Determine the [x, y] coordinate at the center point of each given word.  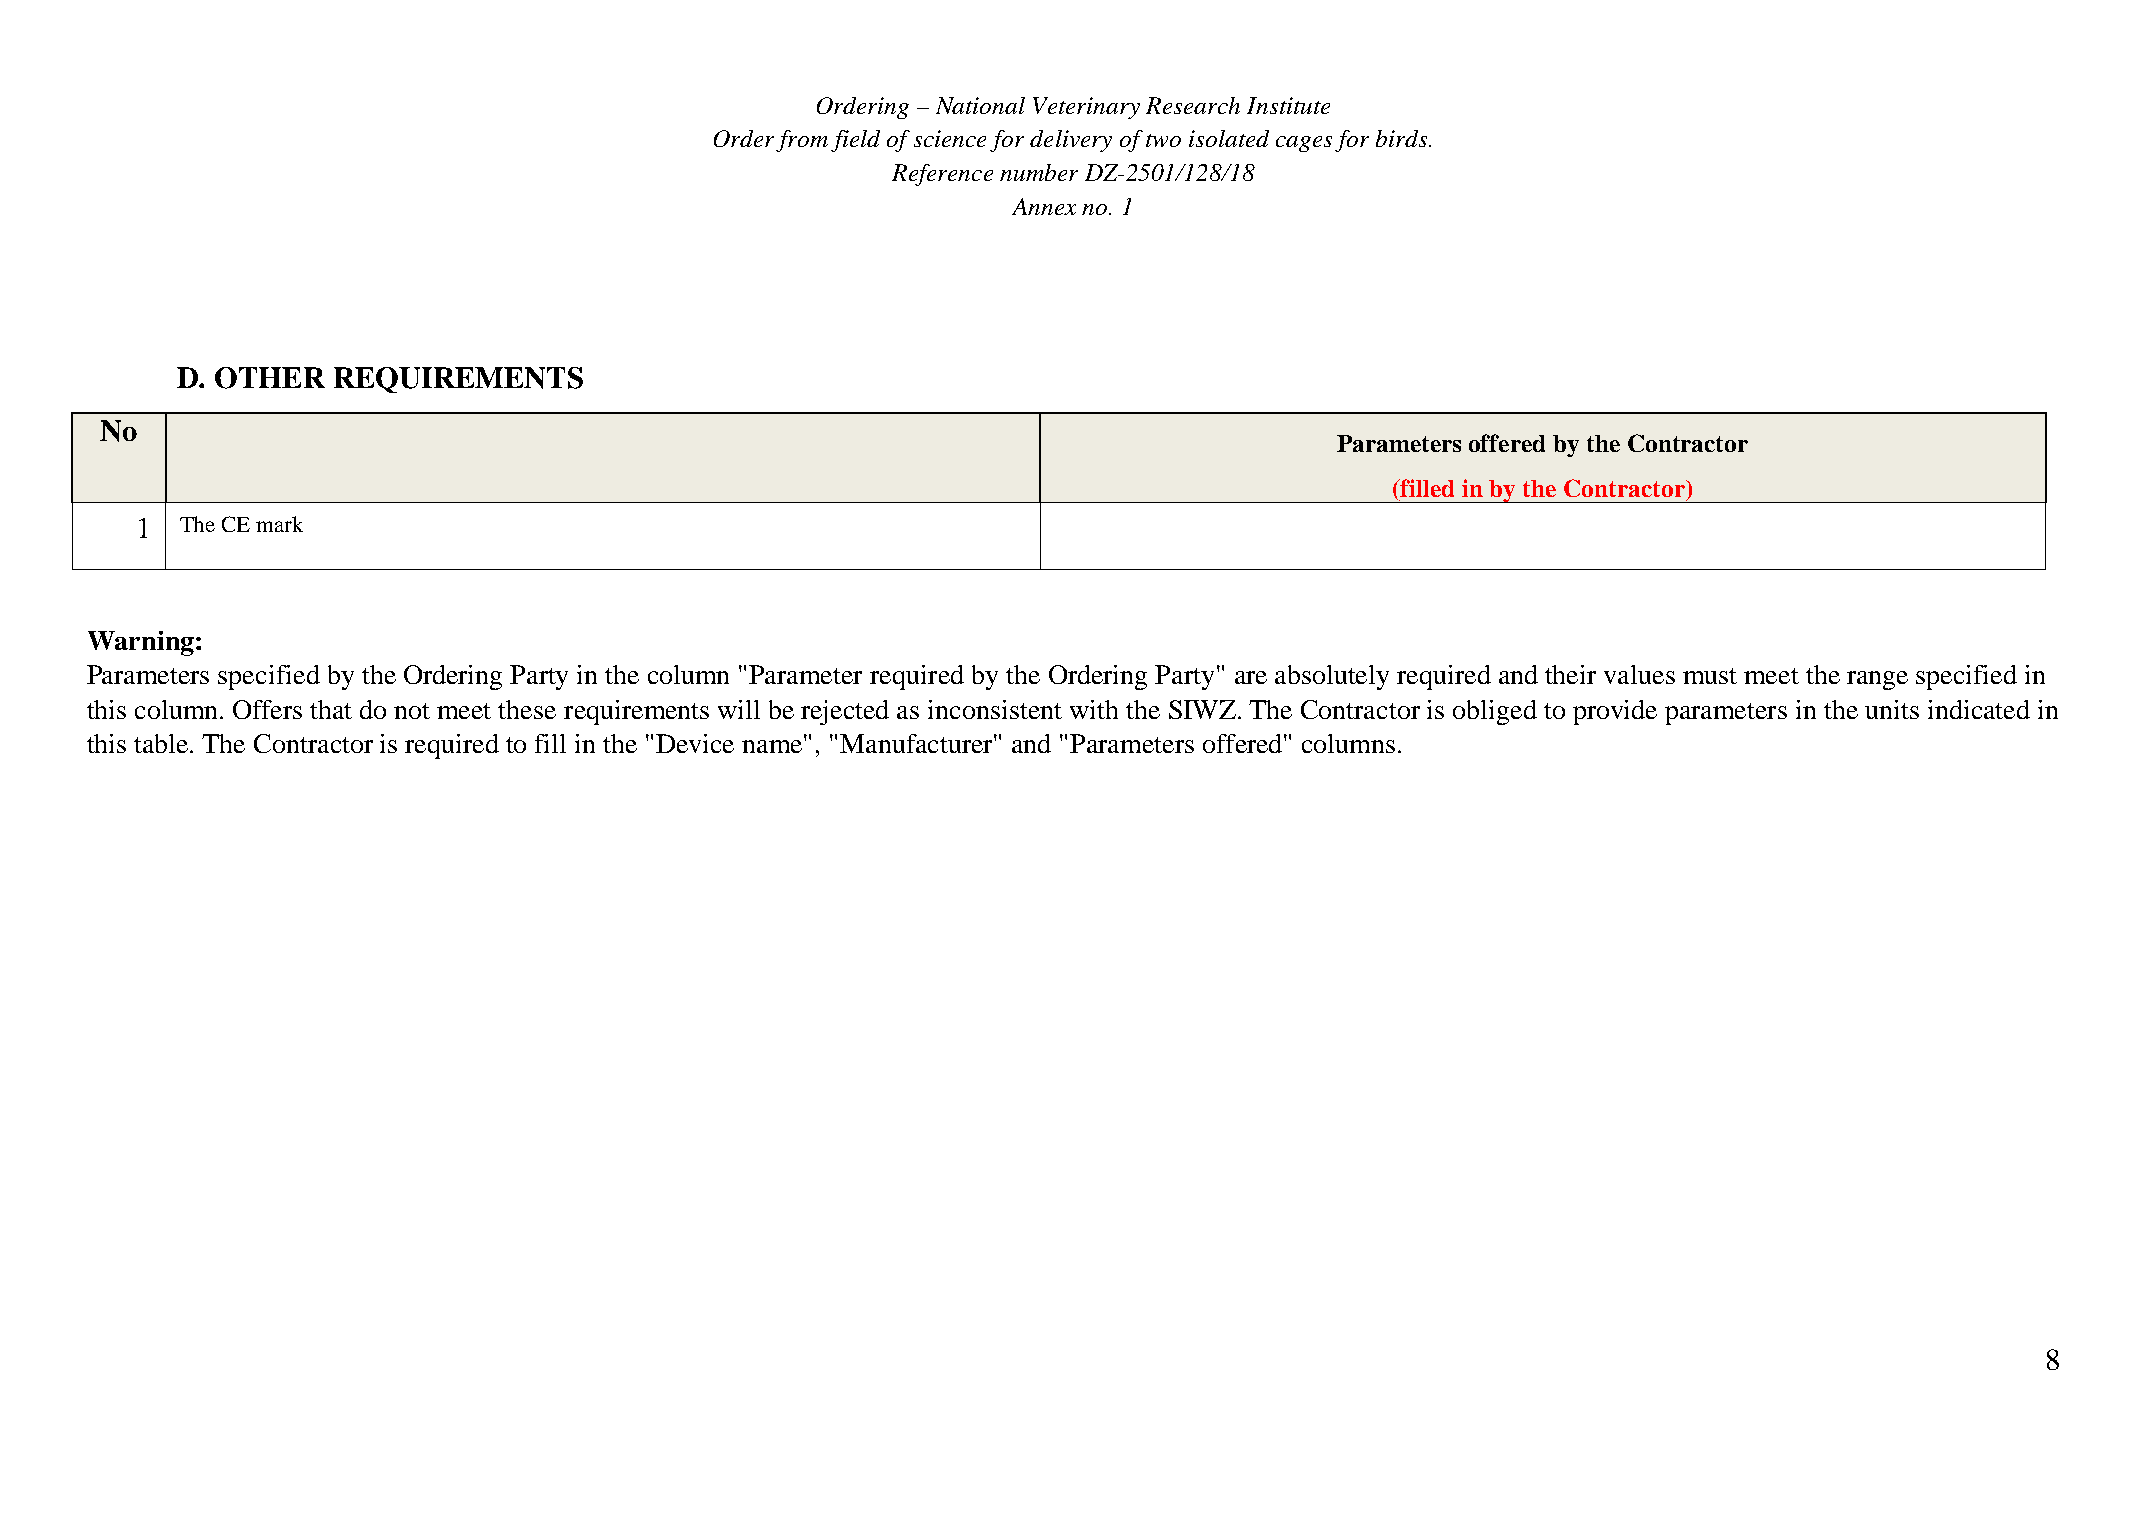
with [1094, 709]
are [1251, 677]
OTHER [270, 378]
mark [279, 524]
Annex [1044, 206]
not [412, 711]
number [1039, 172]
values [1639, 674]
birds [1403, 138]
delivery [1071, 141]
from [802, 141]
